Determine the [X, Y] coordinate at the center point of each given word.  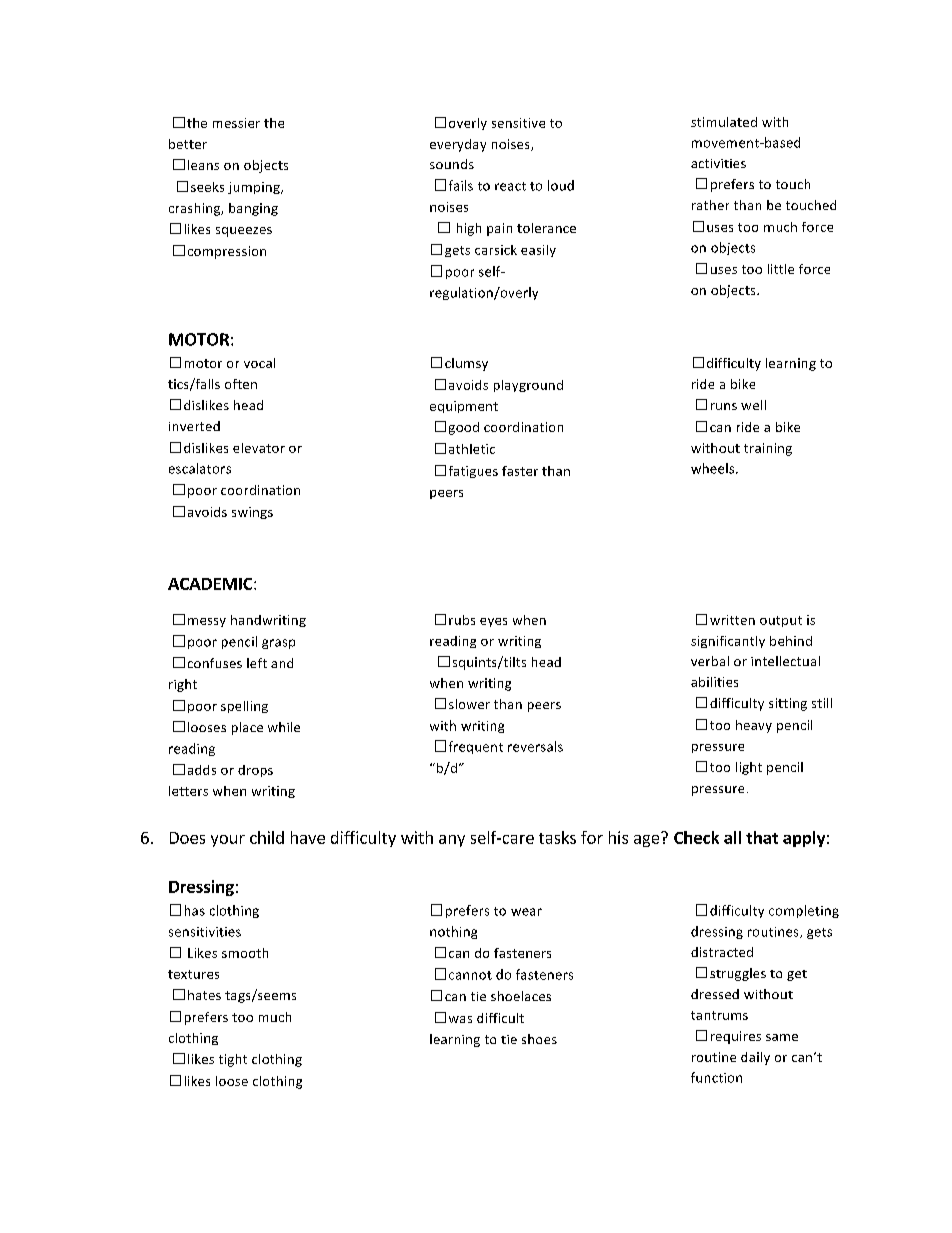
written [732, 620]
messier [236, 123]
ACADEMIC [211, 584]
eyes [493, 622]
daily [755, 1058]
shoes [539, 1039]
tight [233, 1060]
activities [718, 163]
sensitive [518, 123]
